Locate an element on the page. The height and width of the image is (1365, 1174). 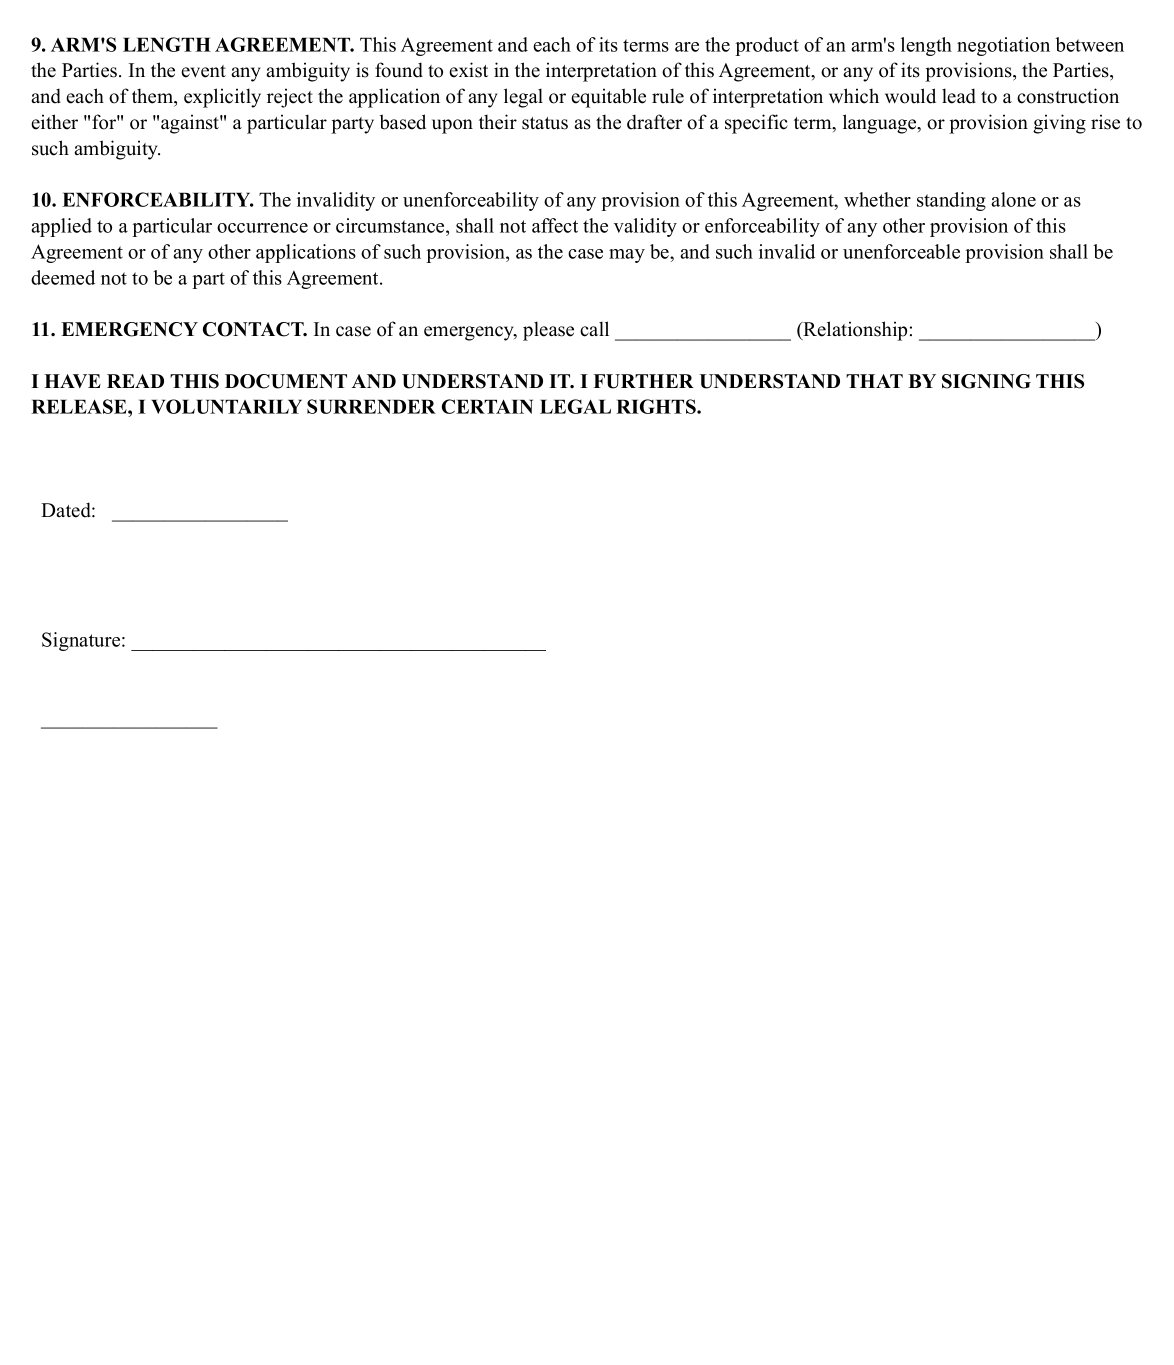
event is located at coordinates (203, 71).
